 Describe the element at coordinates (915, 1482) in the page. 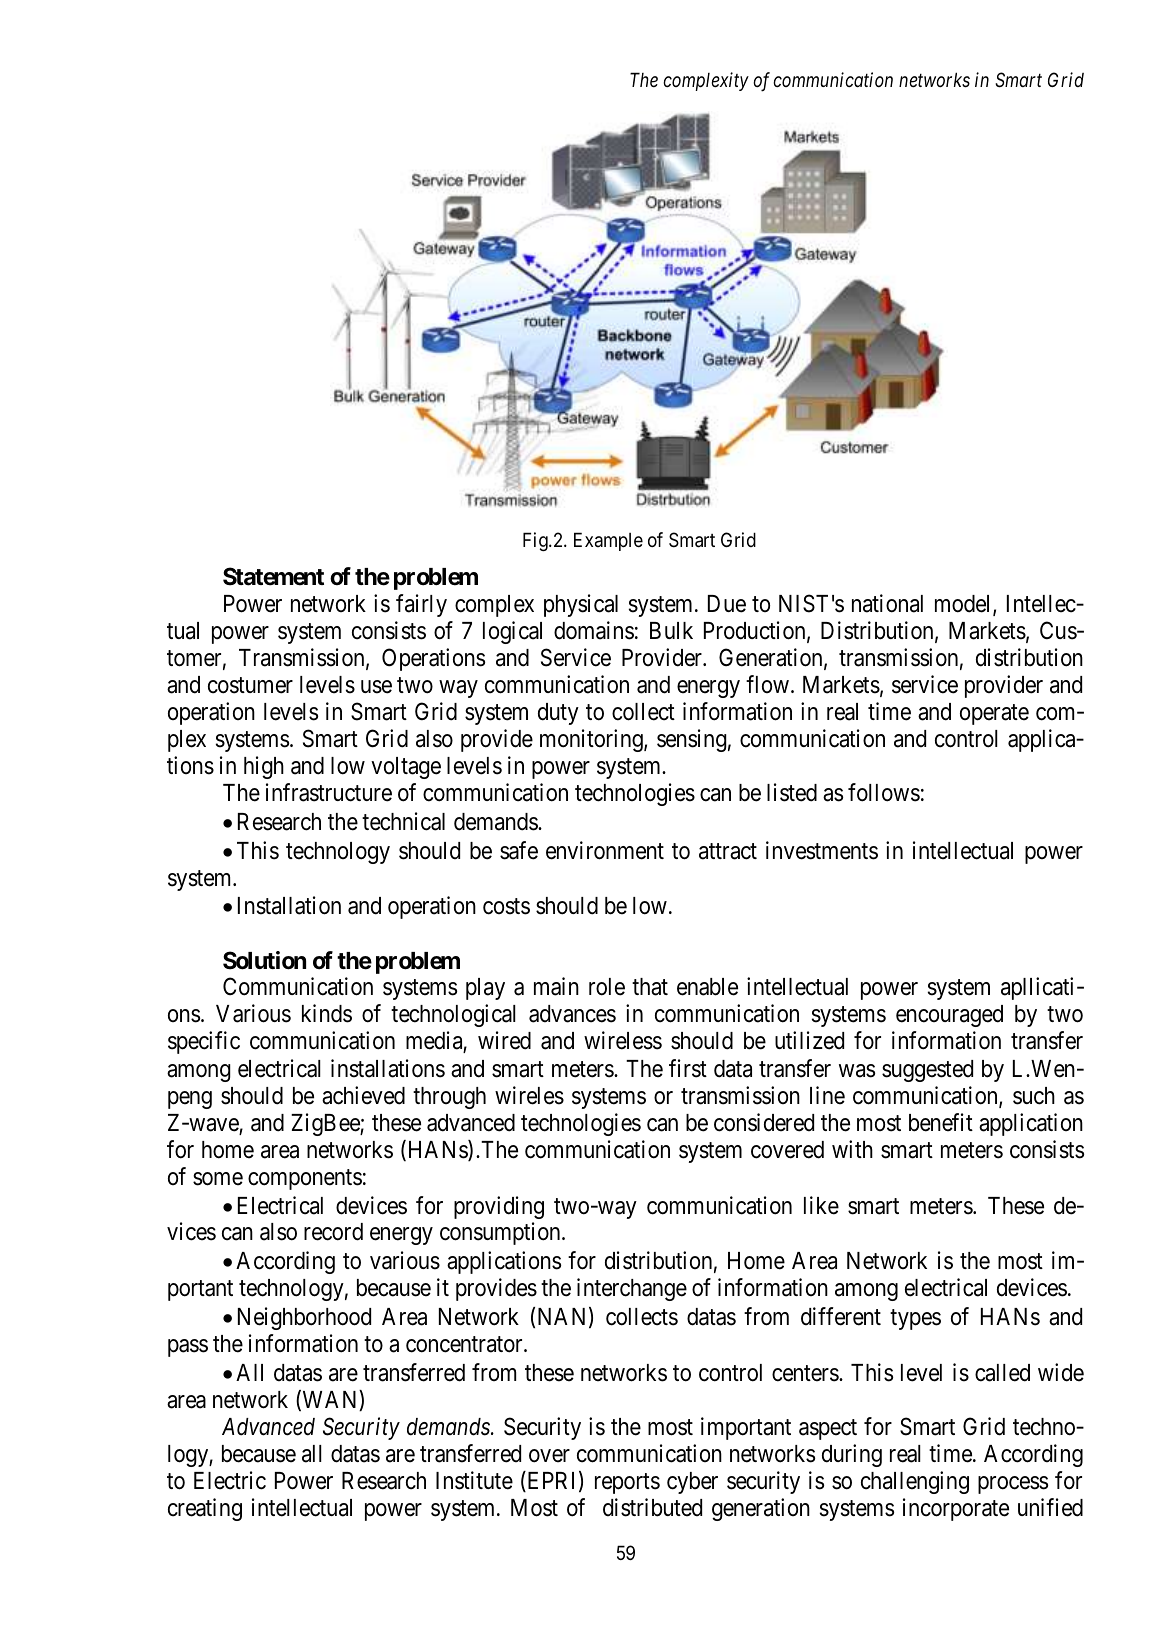

I see `challenging` at that location.
